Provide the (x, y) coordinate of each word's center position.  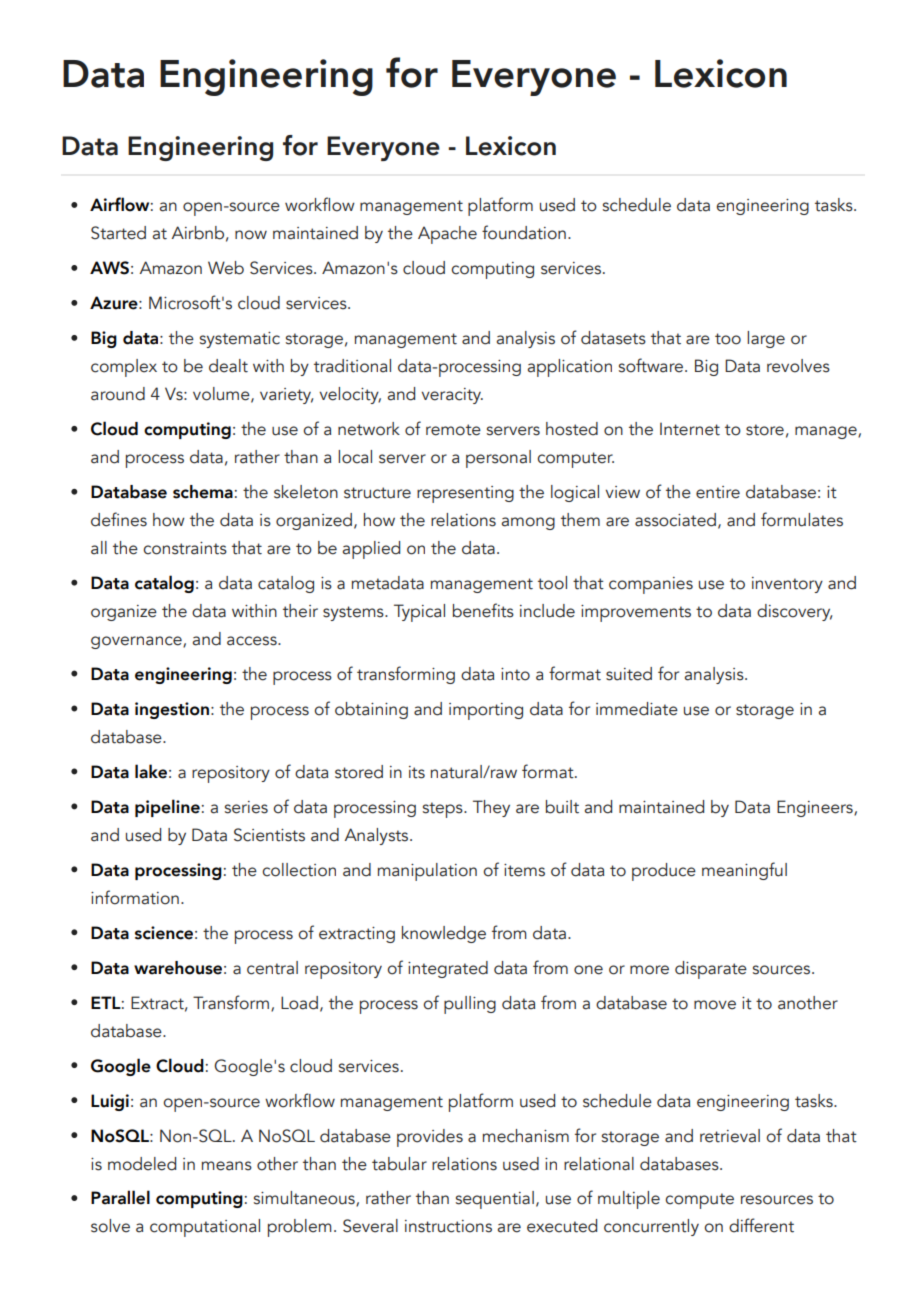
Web (226, 268)
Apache (447, 235)
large (766, 339)
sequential (495, 1200)
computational (205, 1228)
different (761, 1225)
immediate (637, 709)
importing (486, 711)
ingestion (172, 710)
